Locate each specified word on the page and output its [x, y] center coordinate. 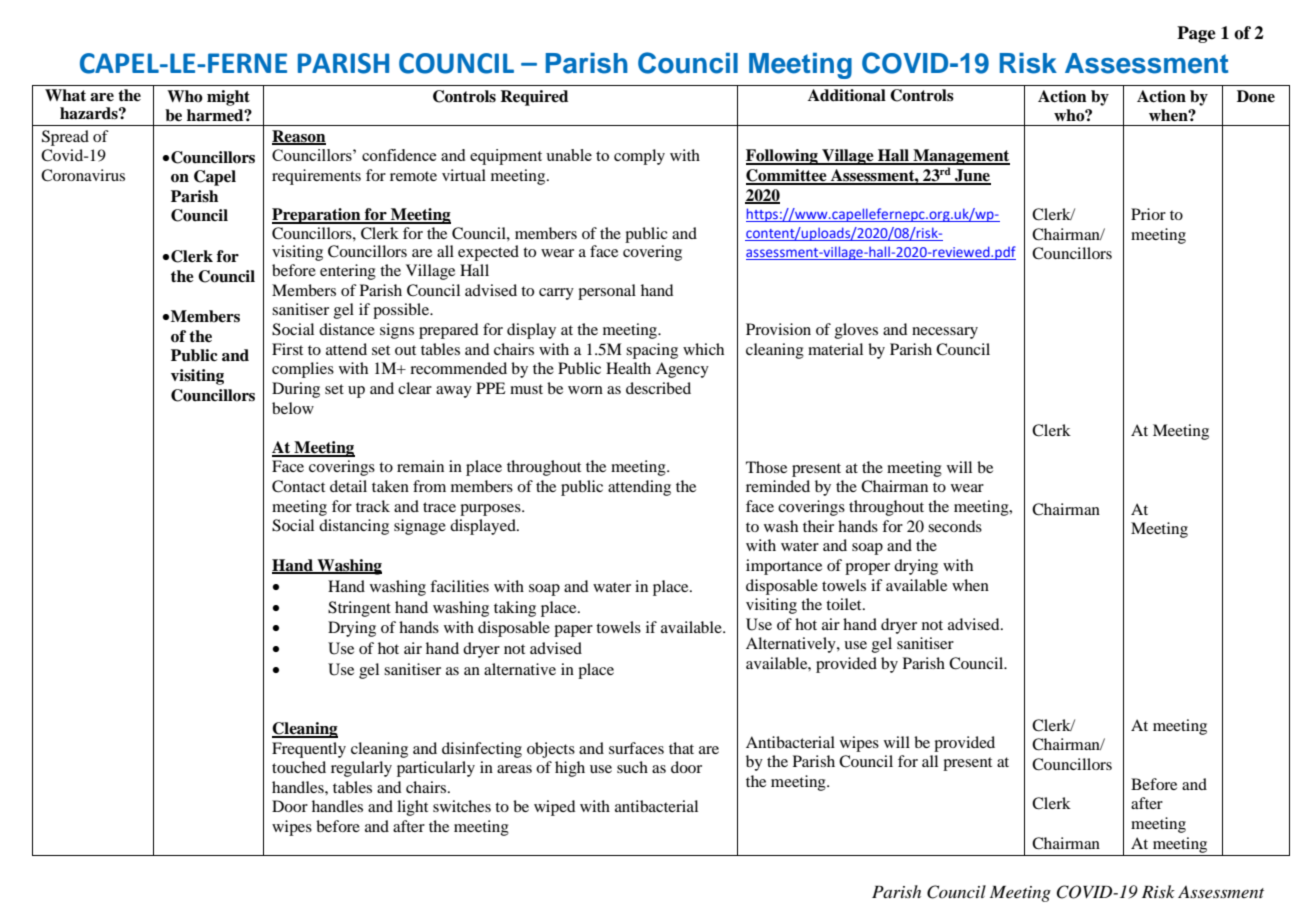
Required [534, 98]
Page [1196, 34]
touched [299, 767]
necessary [945, 333]
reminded [778, 486]
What [65, 95]
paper [573, 631]
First [287, 349]
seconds [955, 526]
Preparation [317, 216]
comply [639, 157]
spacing [652, 351]
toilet [845, 604]
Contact [298, 486]
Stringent [359, 609]
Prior [1148, 214]
